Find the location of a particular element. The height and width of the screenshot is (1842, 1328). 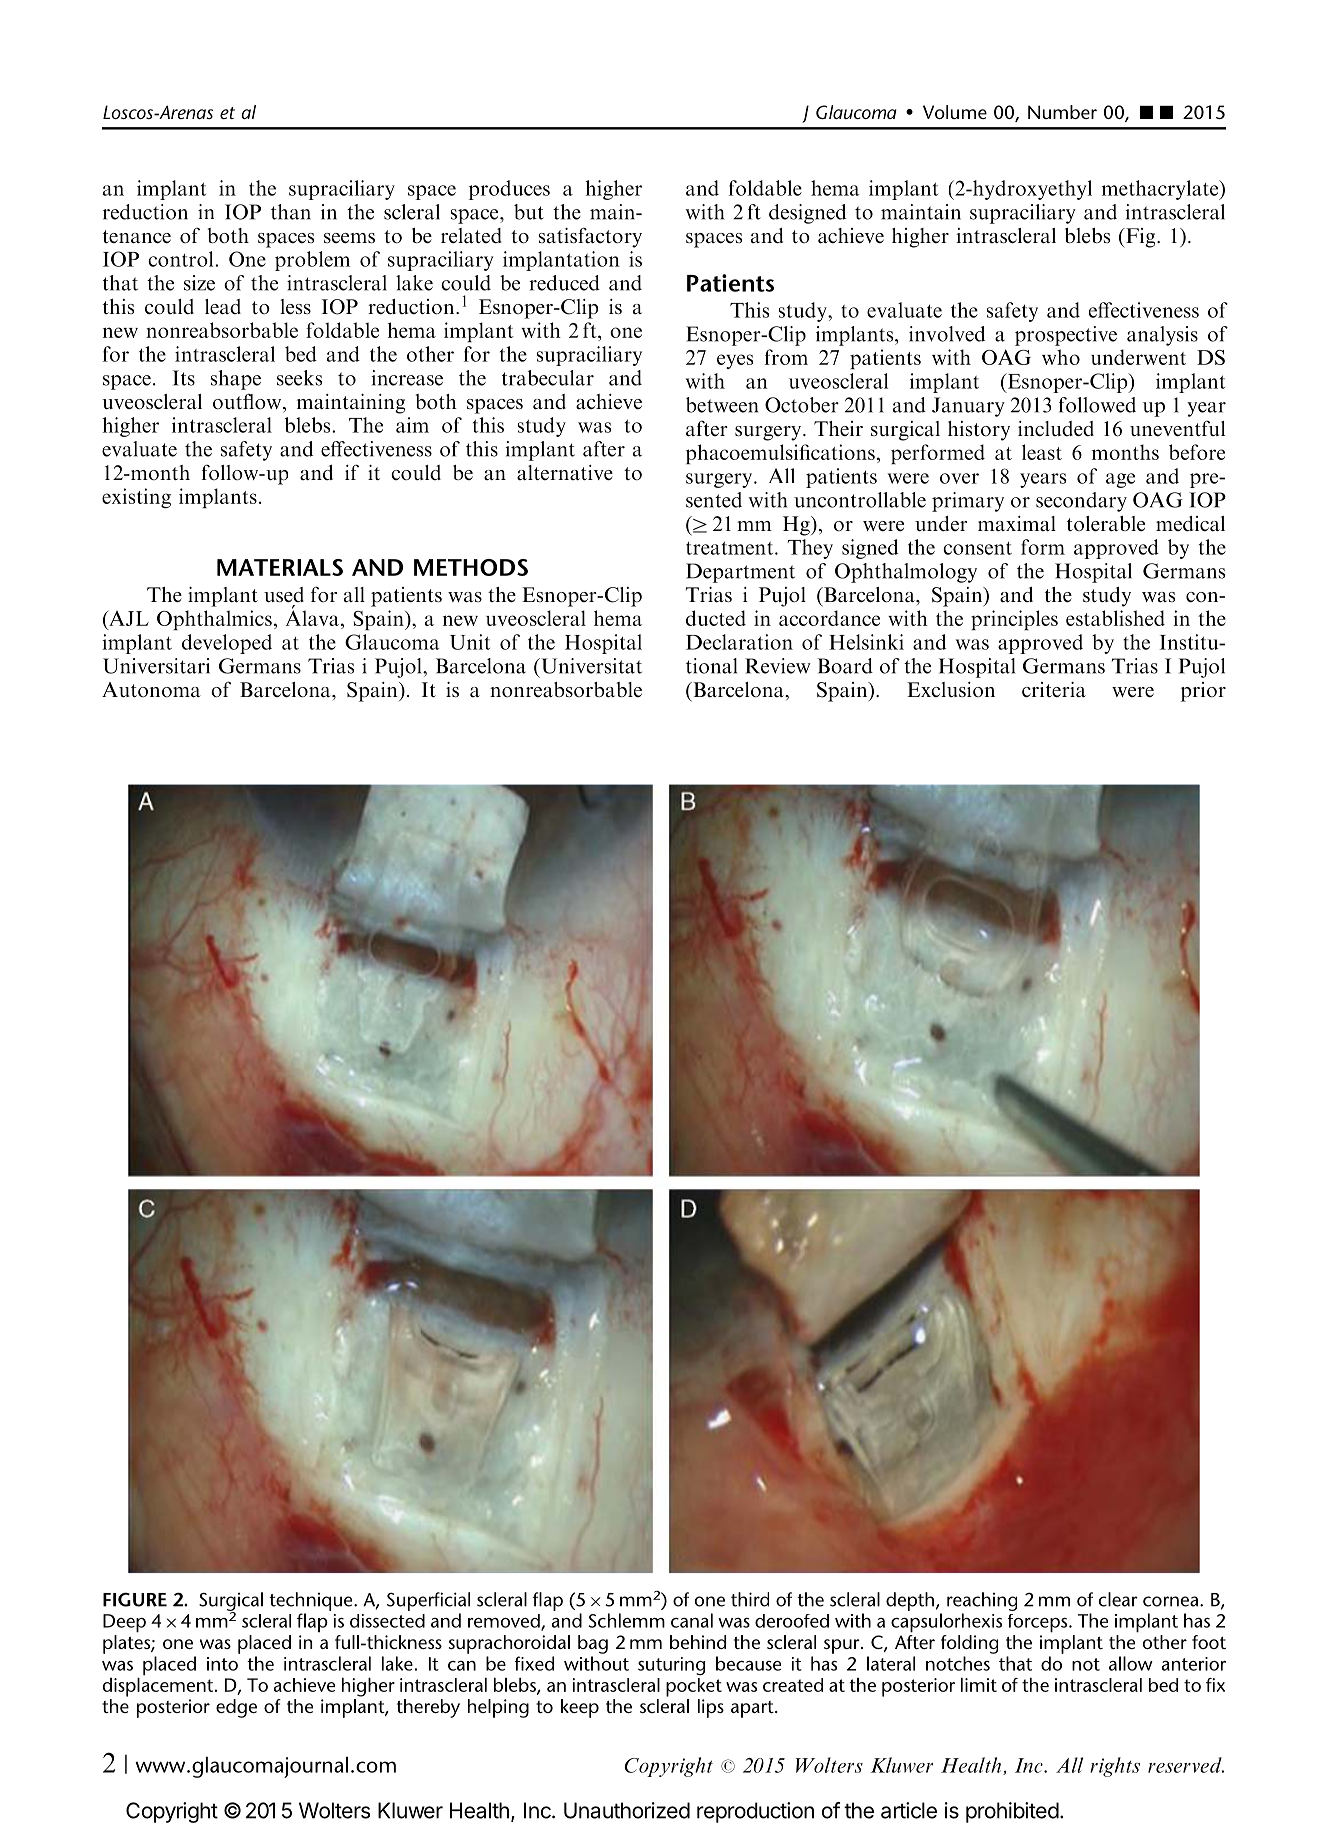

clear is located at coordinates (1118, 1599).
